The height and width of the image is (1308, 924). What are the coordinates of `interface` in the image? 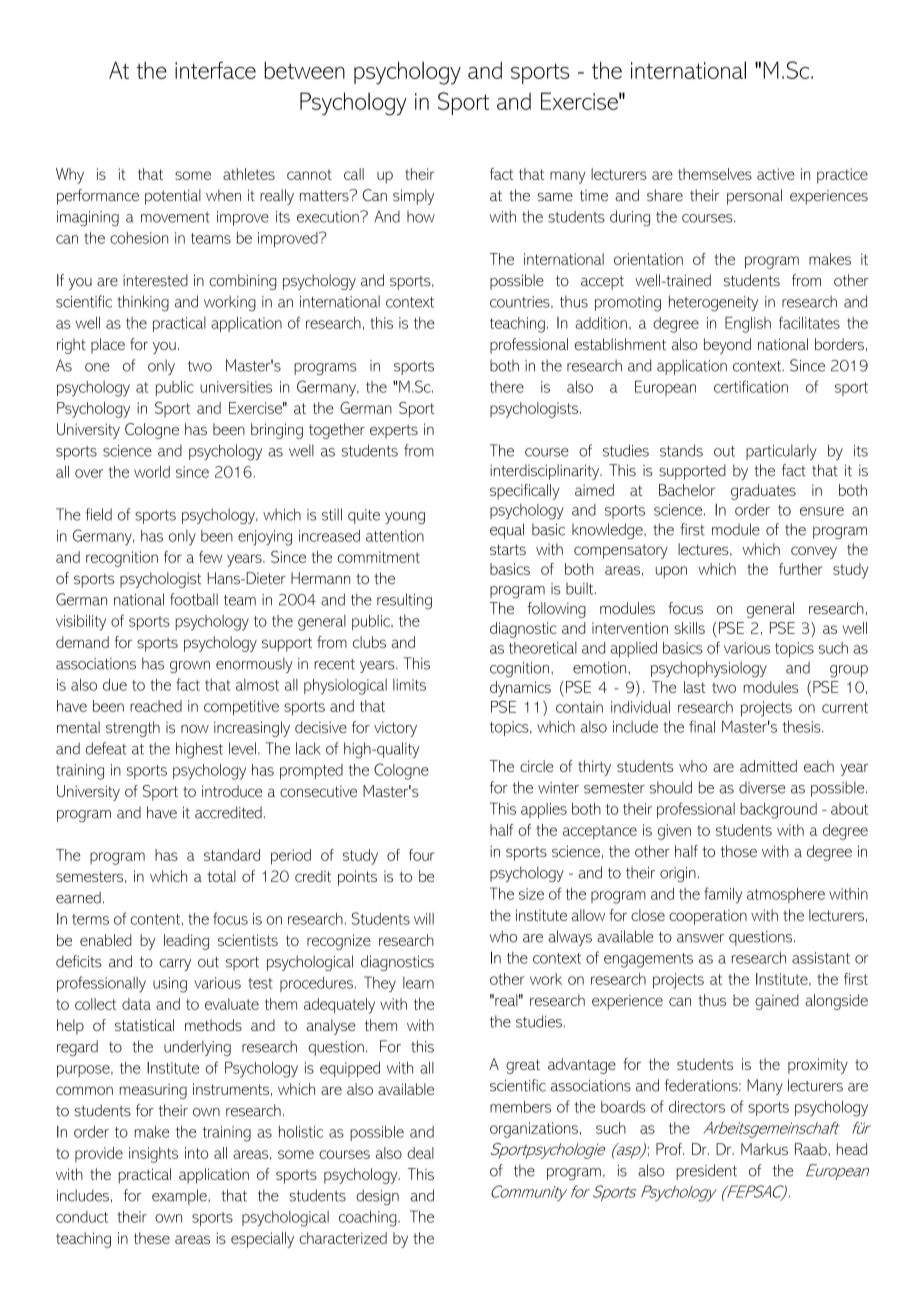 It's located at (215, 70).
